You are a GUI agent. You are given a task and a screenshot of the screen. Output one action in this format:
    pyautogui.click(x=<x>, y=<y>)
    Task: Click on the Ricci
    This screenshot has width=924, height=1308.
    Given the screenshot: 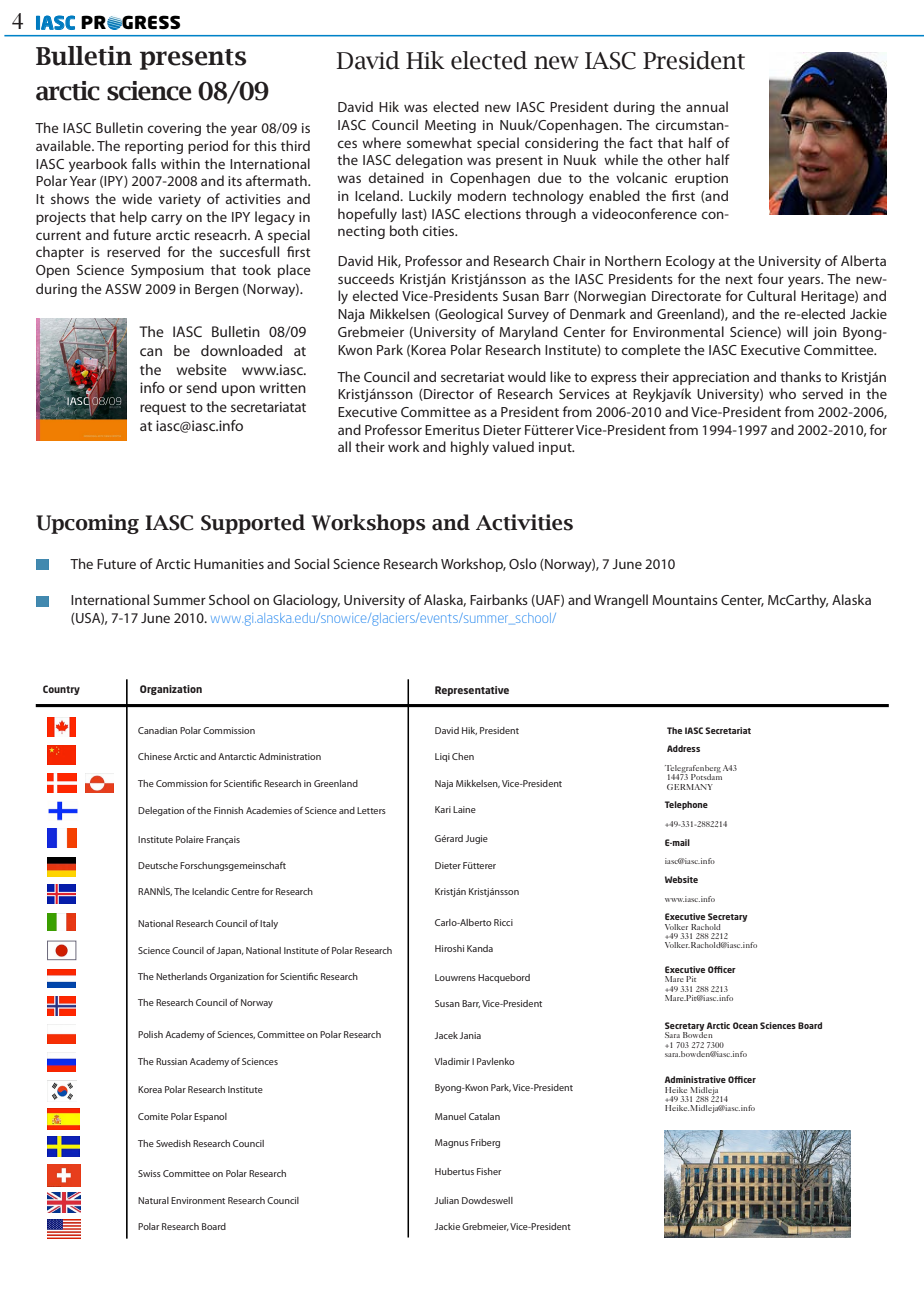 What is the action you would take?
    pyautogui.click(x=503, y=922)
